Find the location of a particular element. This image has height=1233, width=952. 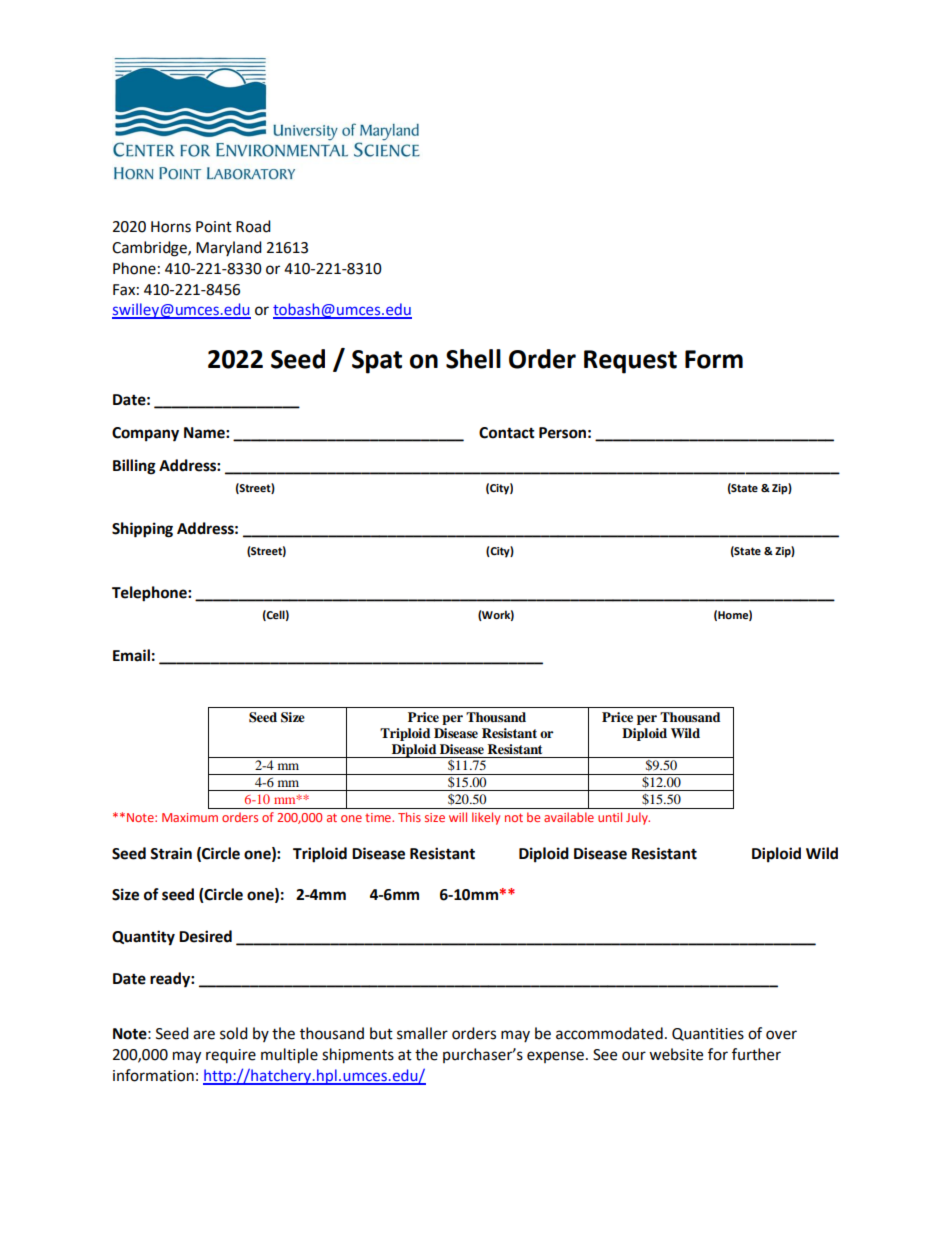

July is located at coordinates (638, 818).
